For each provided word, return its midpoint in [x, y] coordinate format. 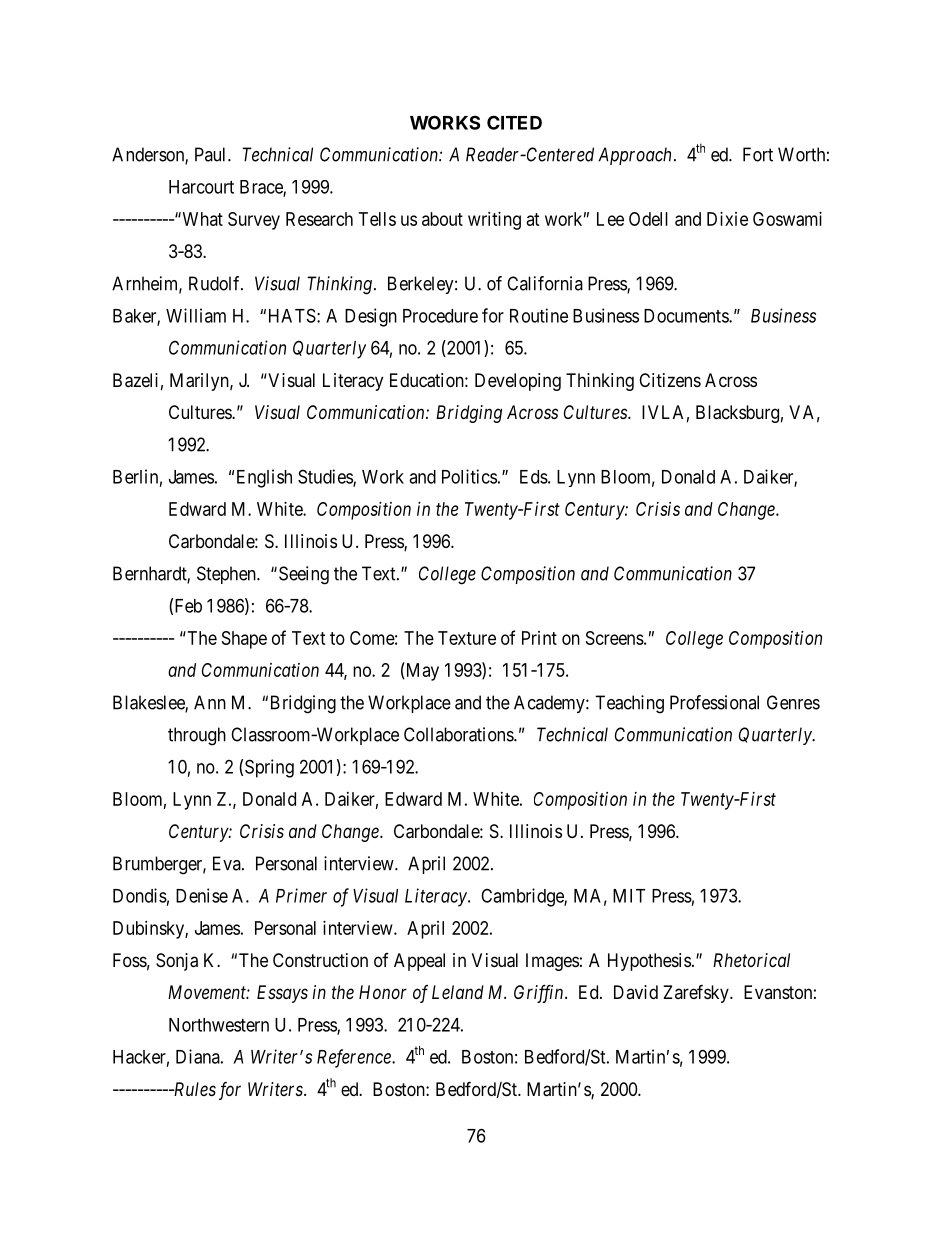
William [196, 315]
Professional [714, 702]
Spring [269, 768]
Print [539, 638]
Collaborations [459, 734]
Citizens [670, 380]
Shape [244, 640]
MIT [629, 896]
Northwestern [219, 1025]
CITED [514, 122]
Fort [758, 154]
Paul [212, 154]
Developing [518, 382]
